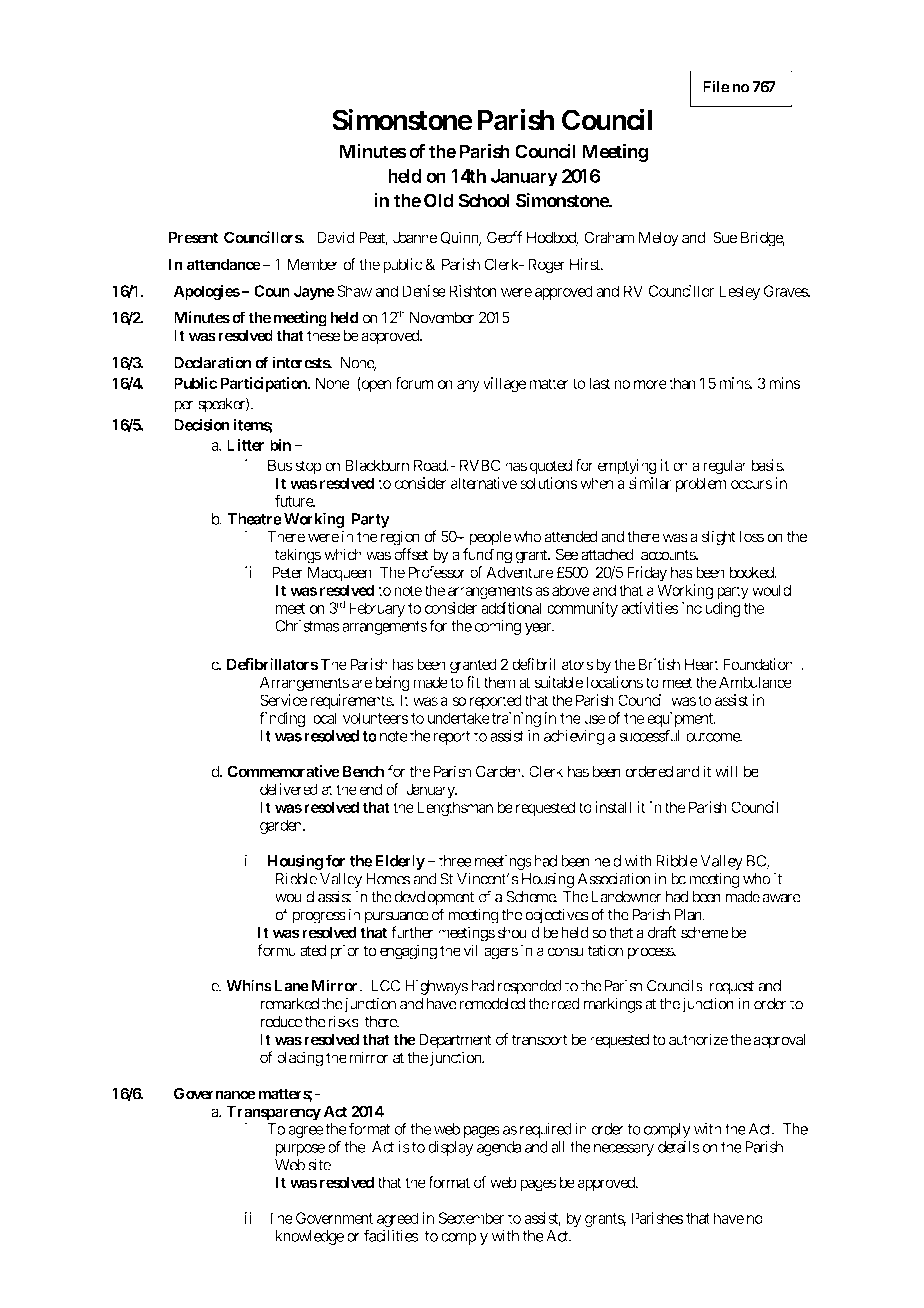 The width and height of the screenshot is (924, 1308). Describe the element at coordinates (711, 609) in the screenshot. I see `including` at that location.
